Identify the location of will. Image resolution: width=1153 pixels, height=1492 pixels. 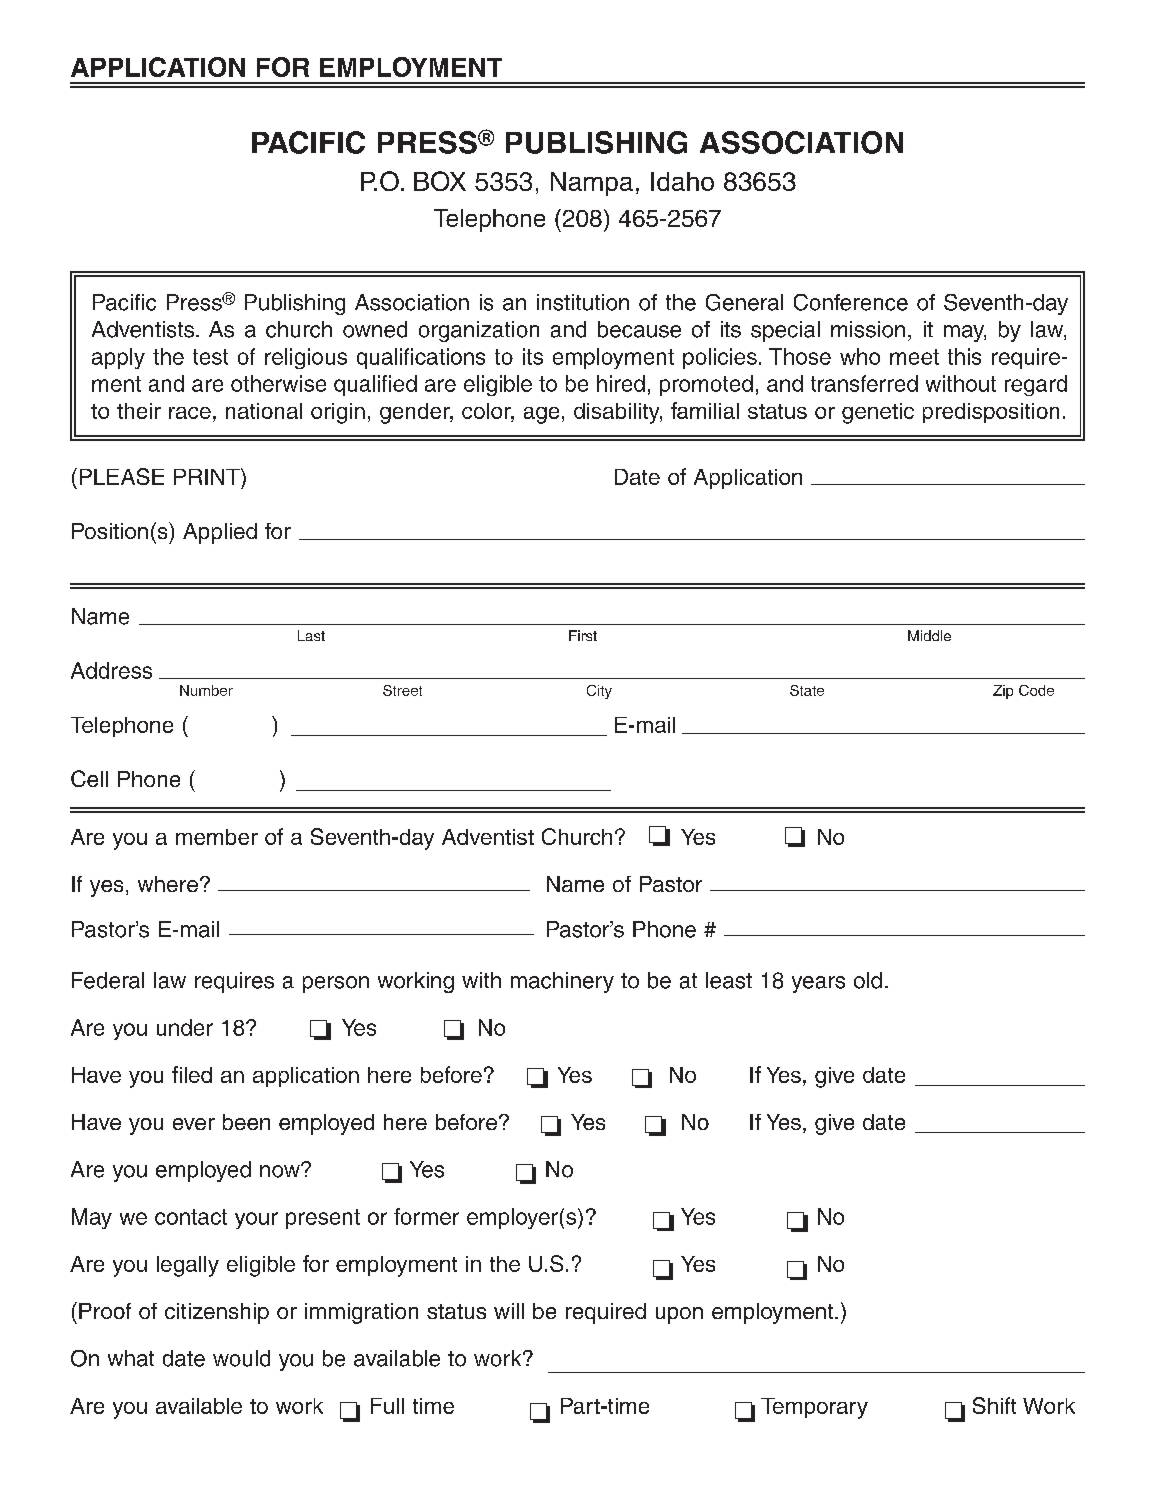
(509, 1311).
